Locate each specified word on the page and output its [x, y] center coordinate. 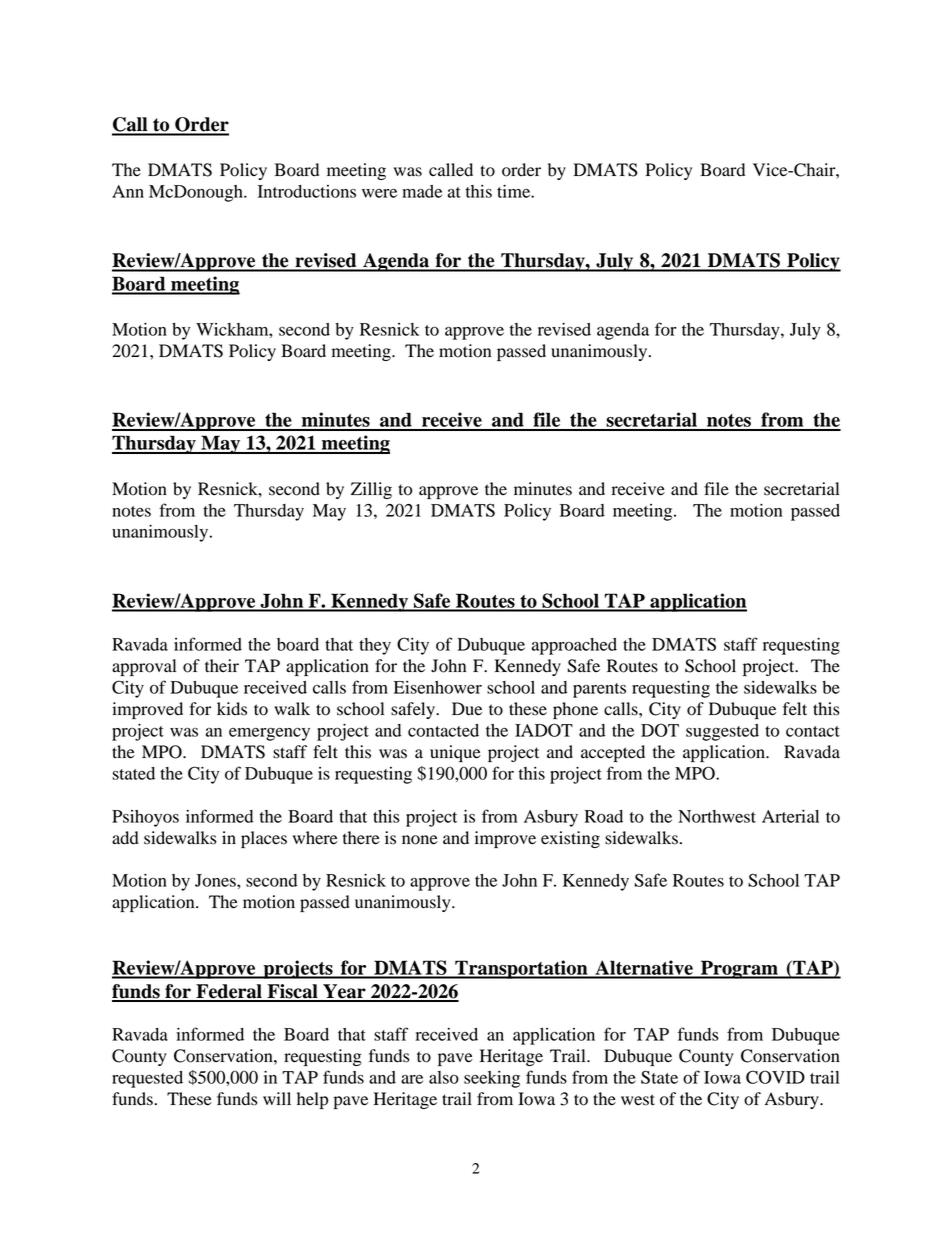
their [222, 666]
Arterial [790, 816]
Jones [216, 880]
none [420, 840]
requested [147, 1079]
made [422, 191]
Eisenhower [438, 687]
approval [144, 667]
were [379, 193]
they [375, 646]
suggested [722, 732]
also [444, 1077]
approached [574, 646]
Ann [128, 191]
